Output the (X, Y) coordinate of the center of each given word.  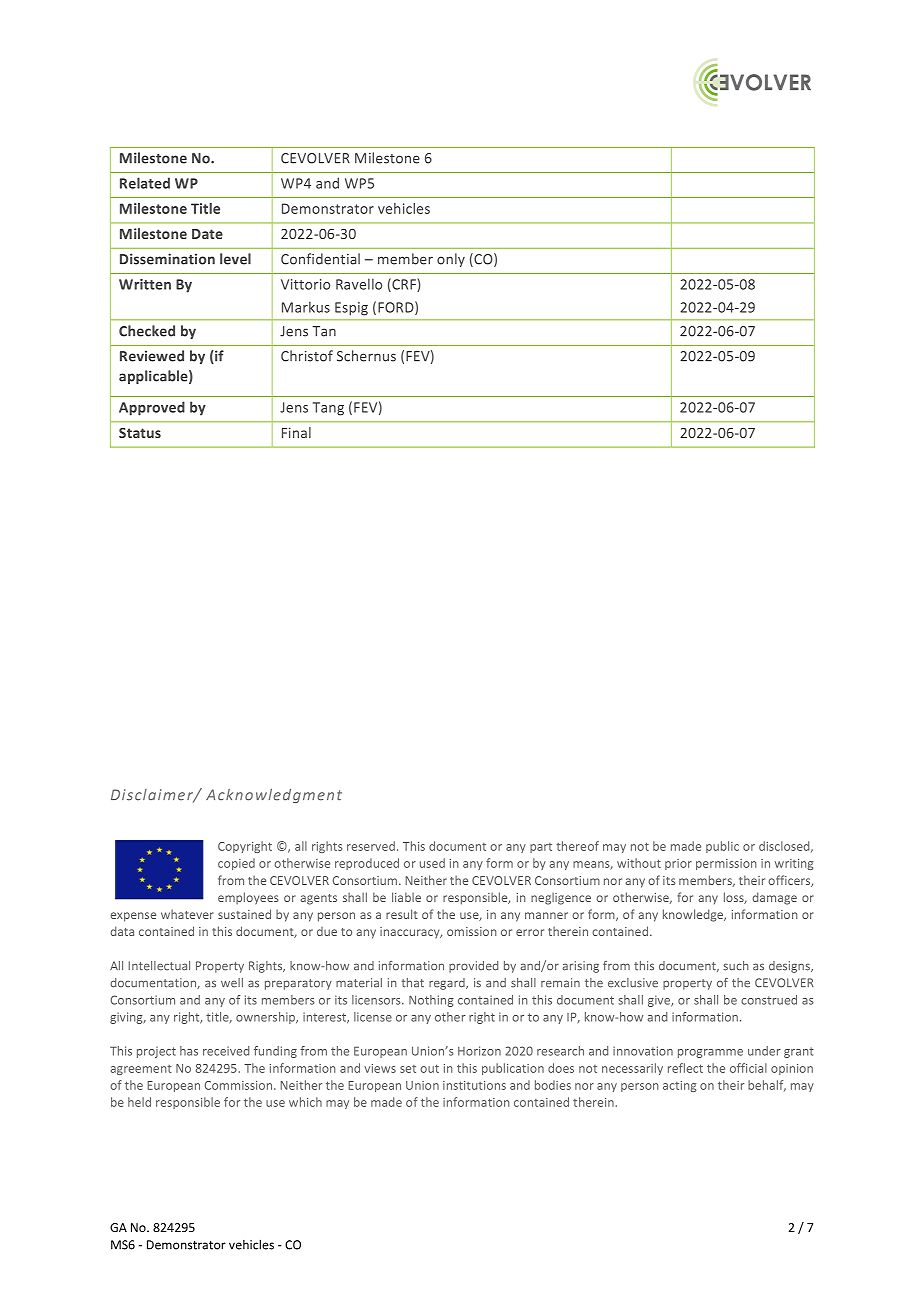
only (451, 260)
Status (140, 433)
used (432, 863)
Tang (328, 409)
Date (207, 234)
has (189, 1051)
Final (296, 432)
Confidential (320, 259)
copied (236, 864)
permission (726, 864)
